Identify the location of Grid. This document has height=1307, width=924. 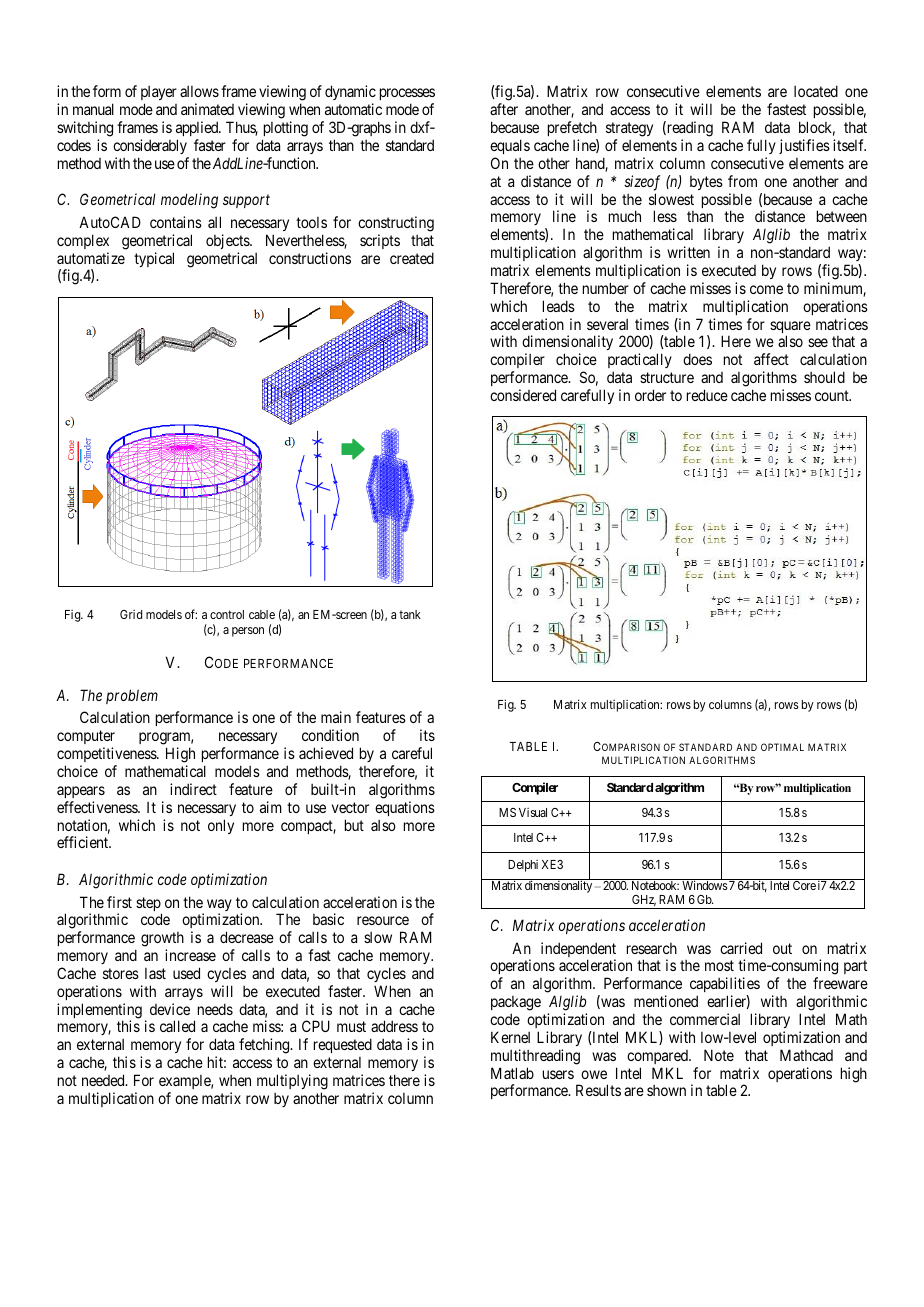
(131, 614).
